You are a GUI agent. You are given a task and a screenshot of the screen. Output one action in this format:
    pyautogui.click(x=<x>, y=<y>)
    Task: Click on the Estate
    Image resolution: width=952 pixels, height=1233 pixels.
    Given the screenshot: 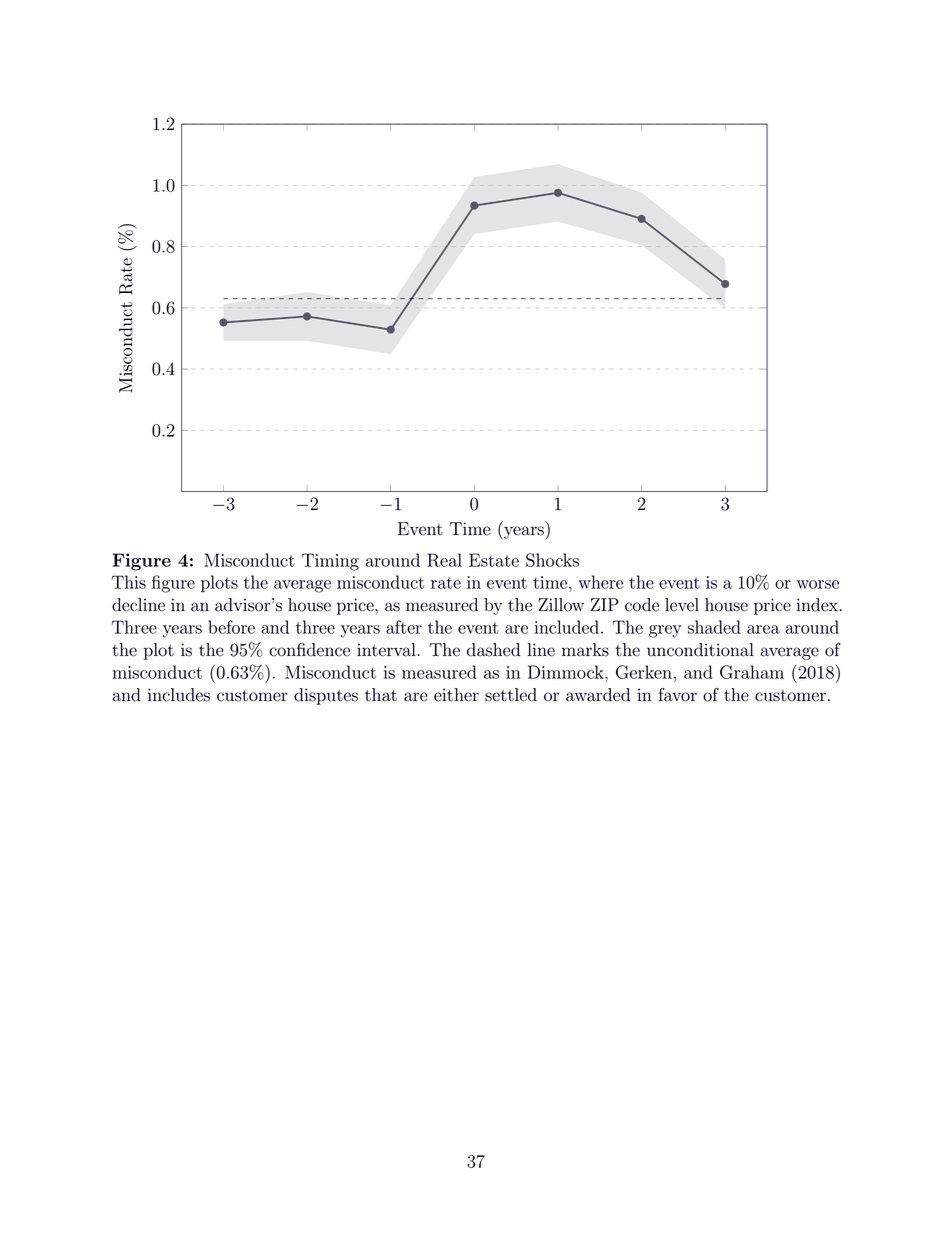 What is the action you would take?
    pyautogui.click(x=494, y=560)
